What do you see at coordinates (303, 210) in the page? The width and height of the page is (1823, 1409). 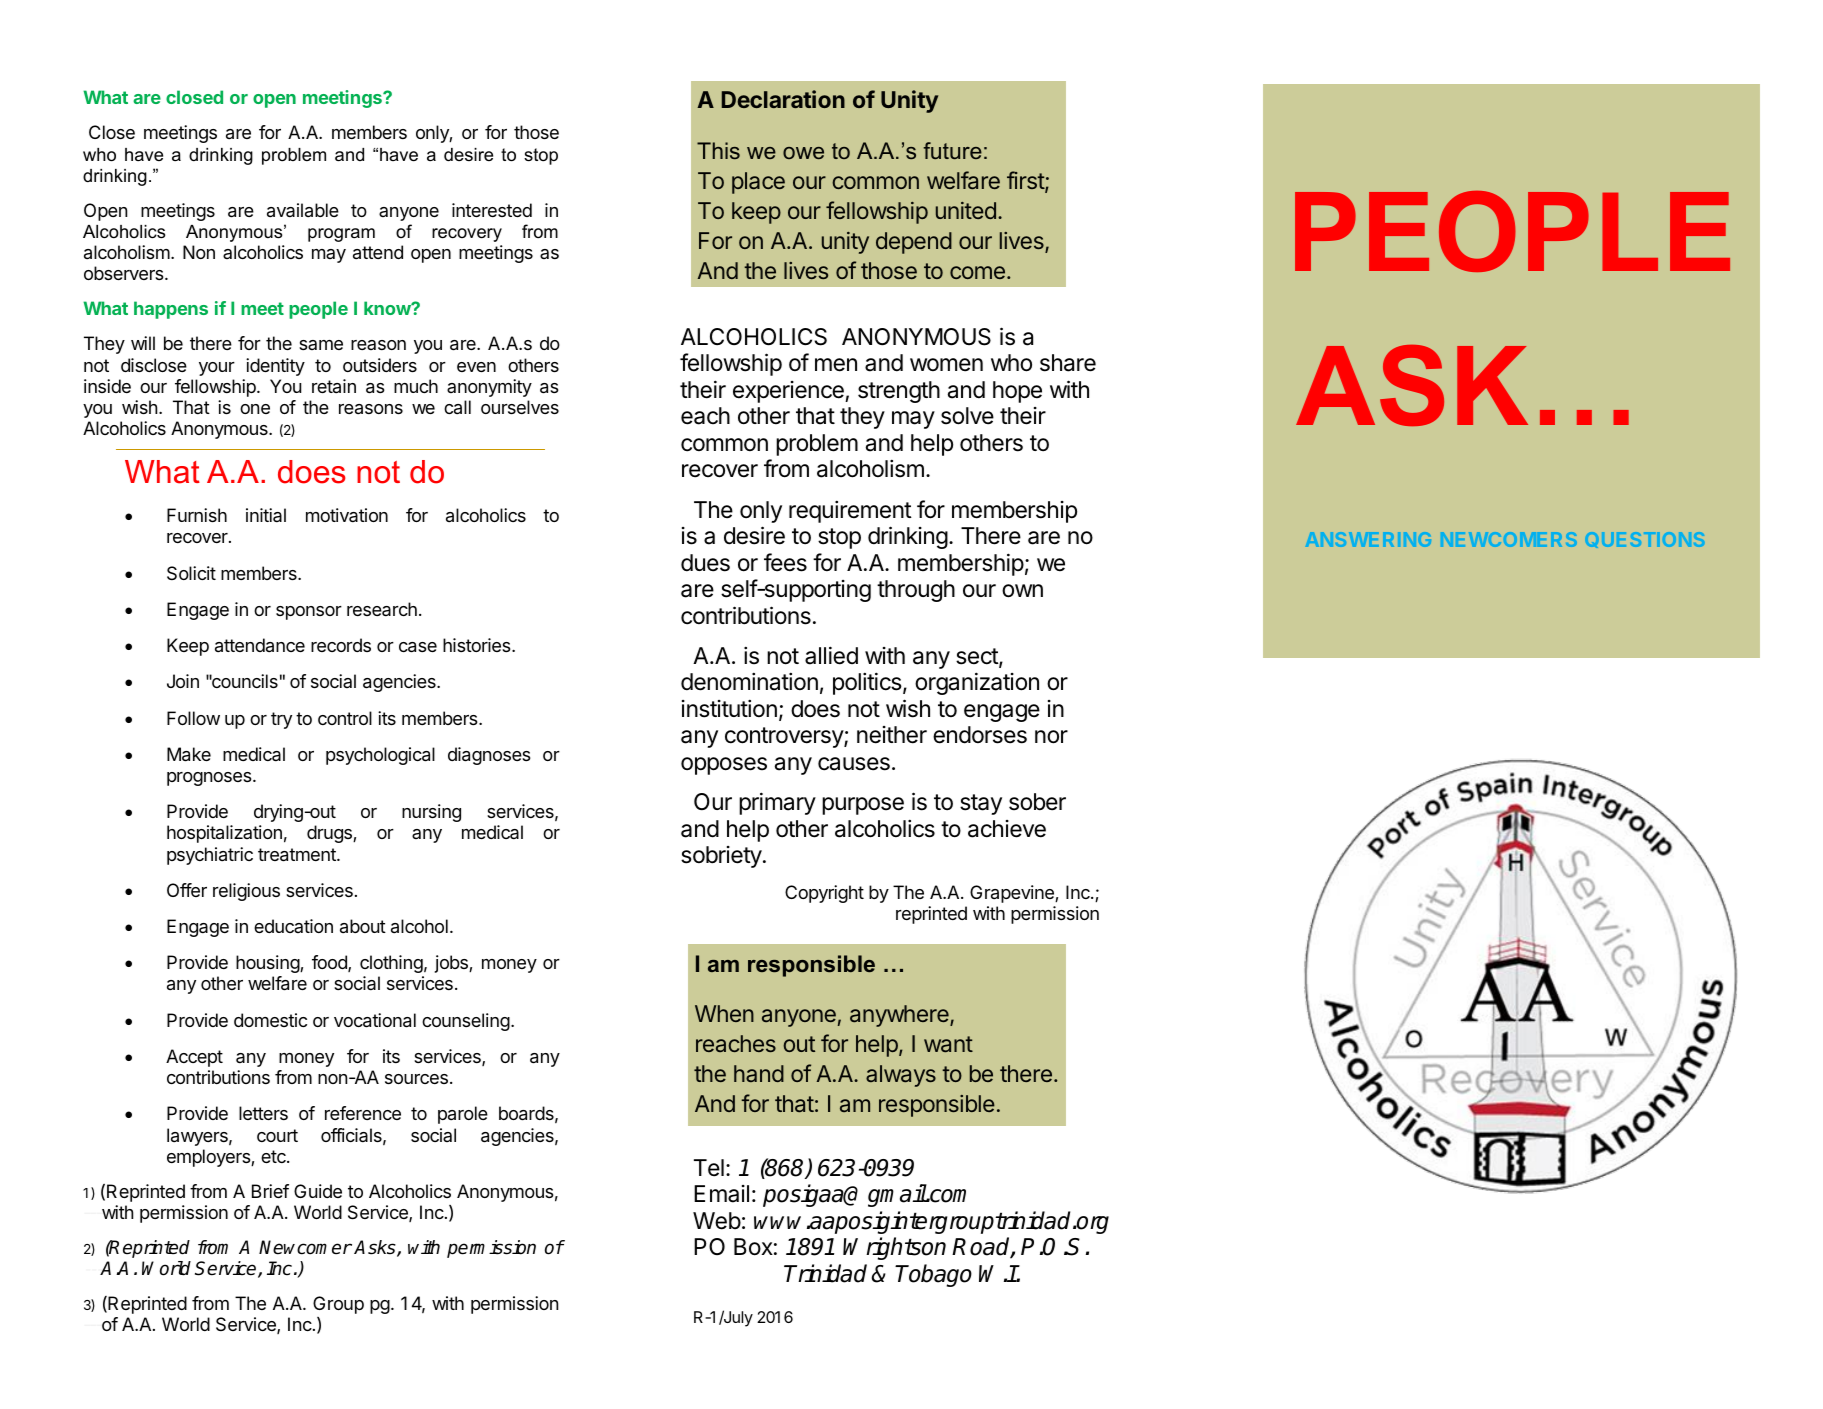 I see `available` at bounding box center [303, 210].
